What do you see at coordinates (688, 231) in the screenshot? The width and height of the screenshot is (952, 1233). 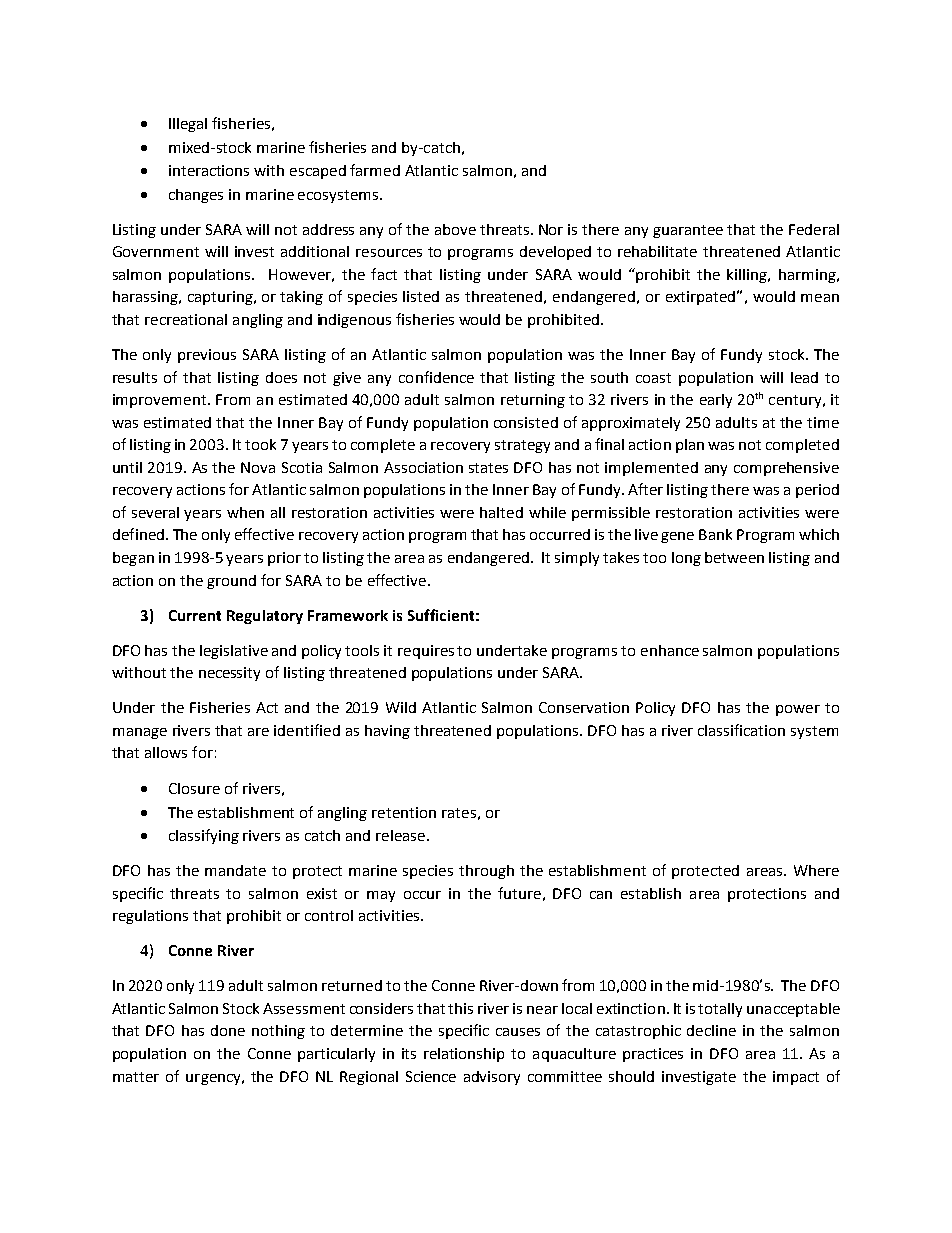 I see `guarantee` at bounding box center [688, 231].
